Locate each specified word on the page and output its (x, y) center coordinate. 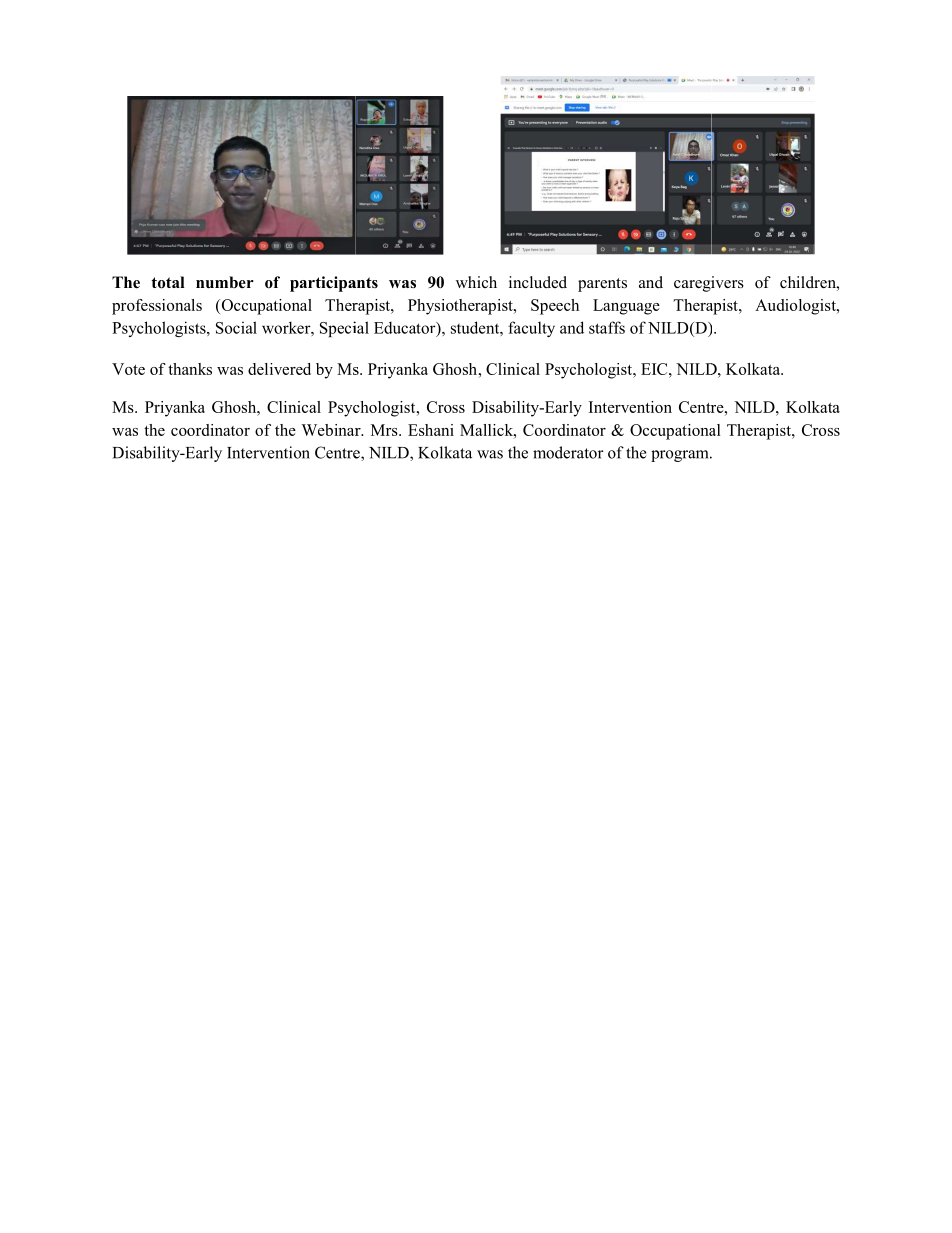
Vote (128, 369)
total (168, 282)
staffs (607, 327)
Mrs (385, 430)
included (538, 282)
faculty (531, 329)
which (476, 282)
